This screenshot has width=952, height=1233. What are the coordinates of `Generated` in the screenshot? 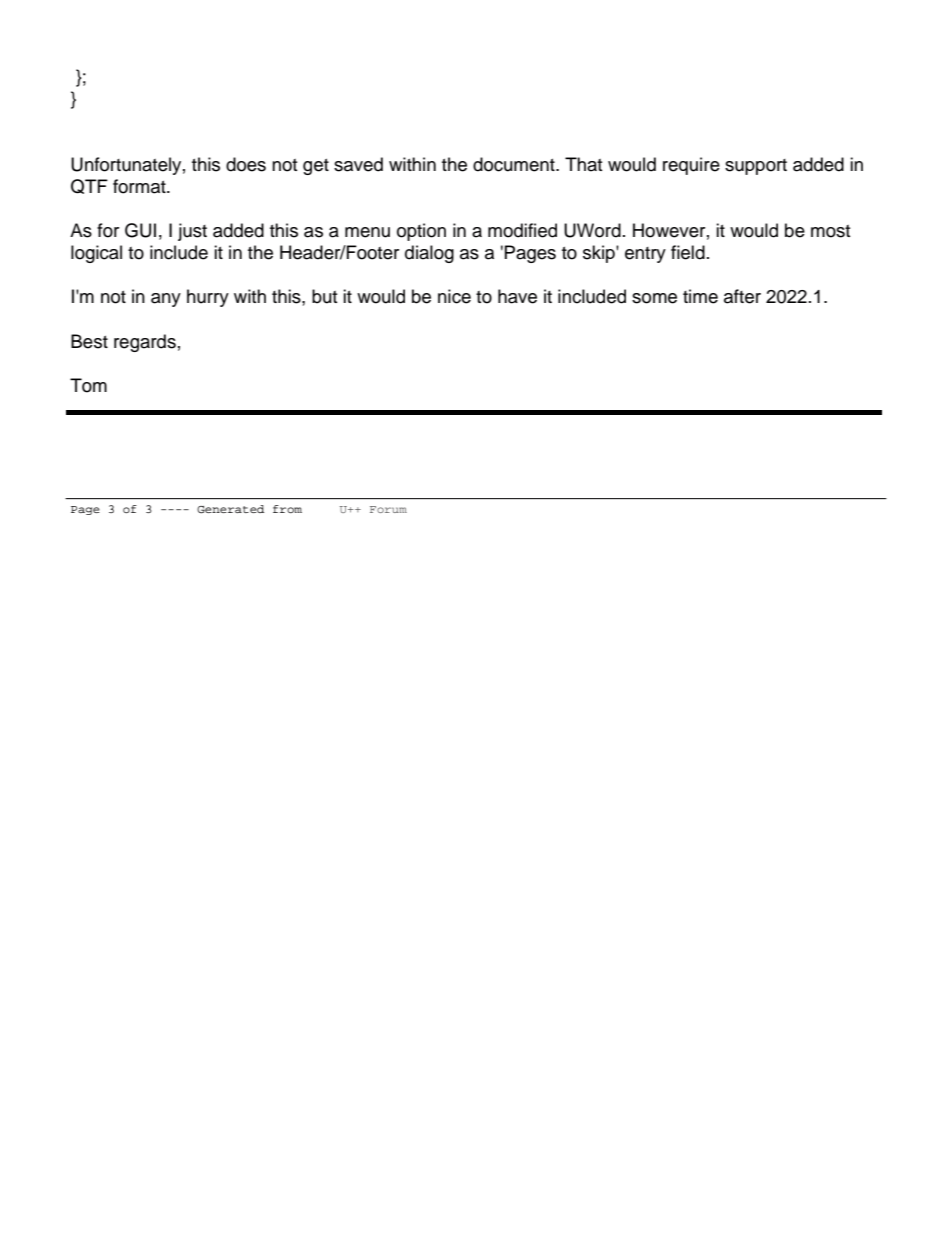 It's located at (230, 509).
